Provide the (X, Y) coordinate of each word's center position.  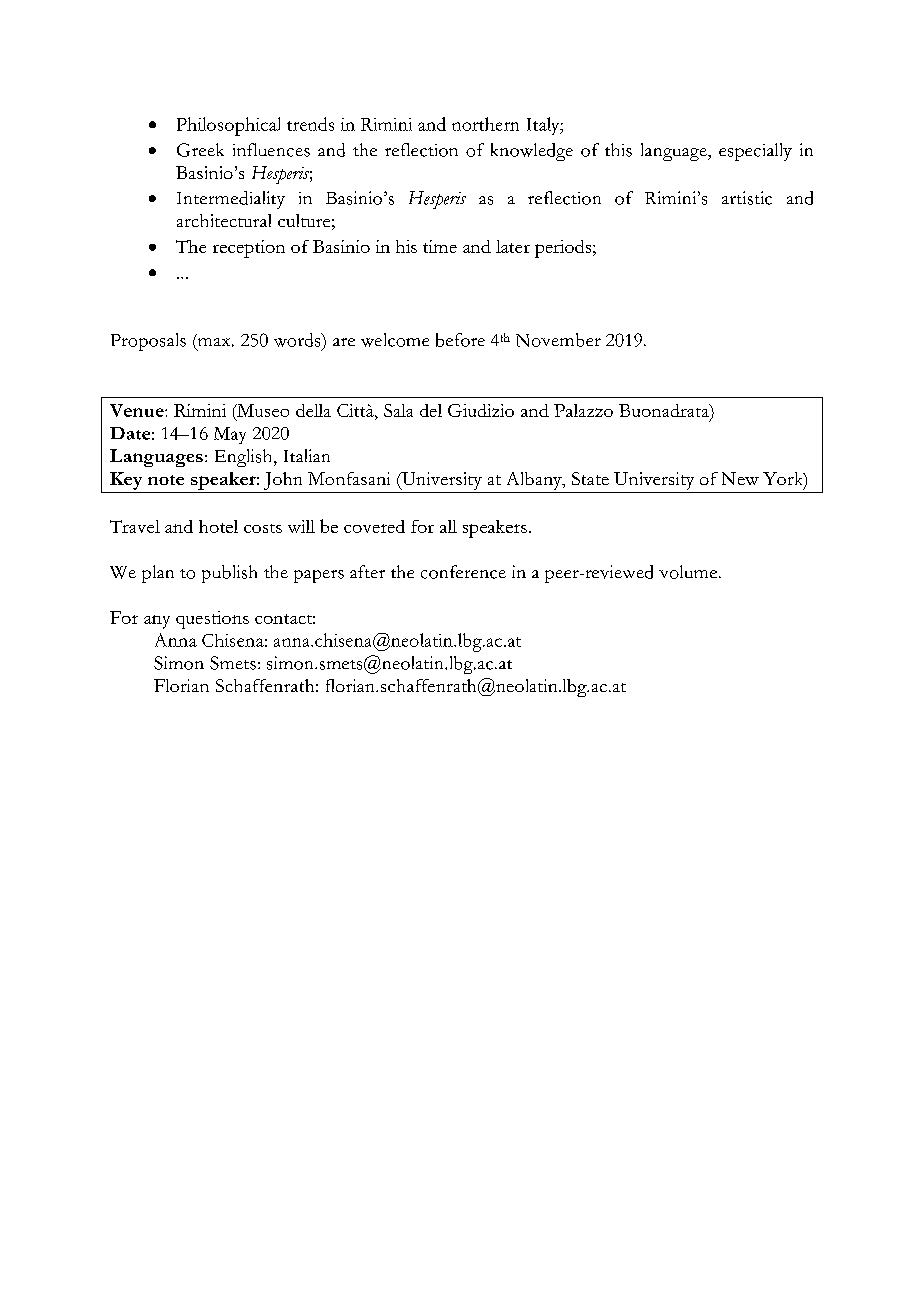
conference (463, 572)
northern (485, 124)
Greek (200, 150)
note (166, 480)
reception (249, 249)
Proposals (148, 342)
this (618, 150)
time (440, 246)
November (558, 340)
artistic (747, 198)
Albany (535, 481)
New (740, 478)
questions (212, 620)
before (460, 340)
